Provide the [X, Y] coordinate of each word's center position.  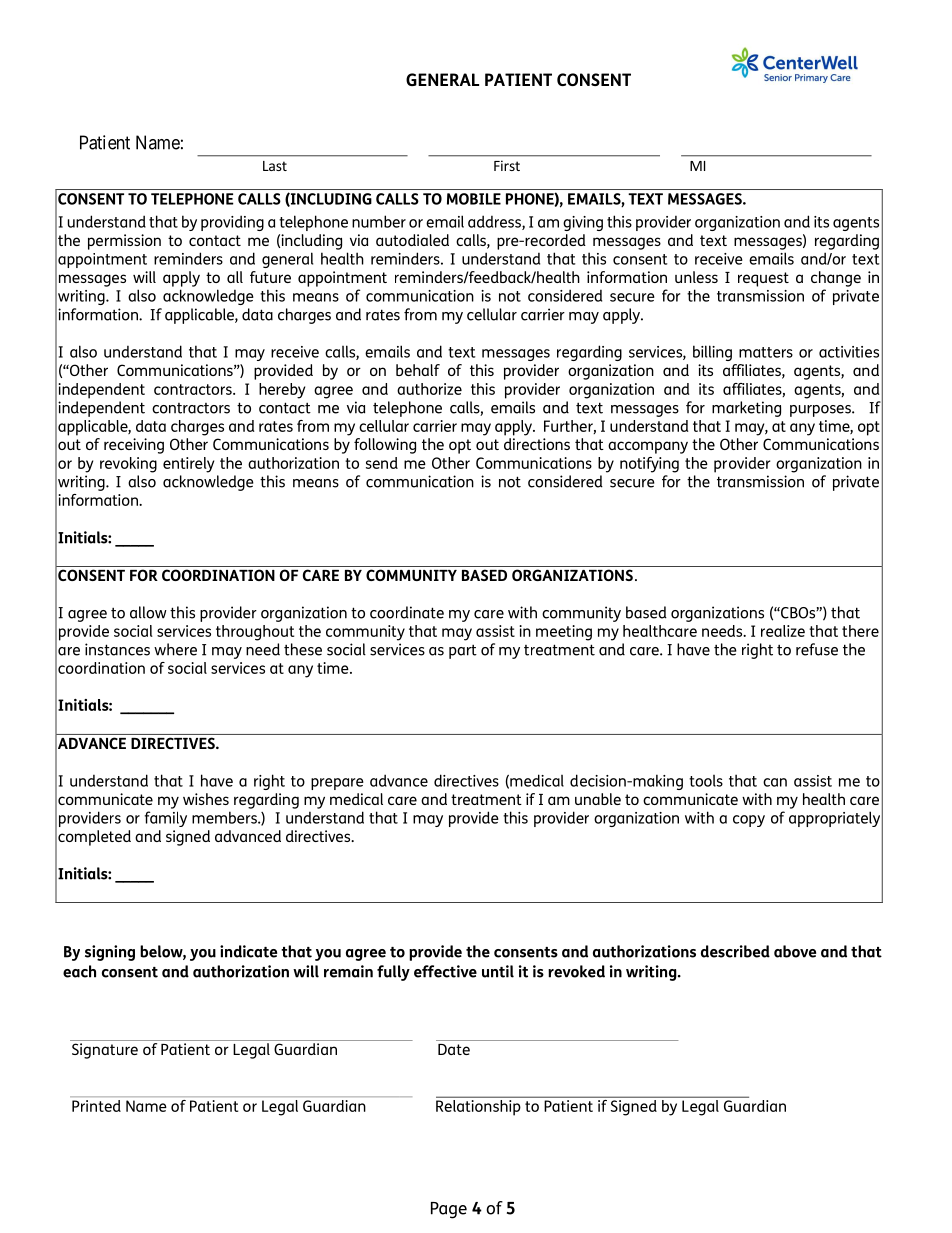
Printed [96, 1106]
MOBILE [474, 199]
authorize [429, 389]
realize [783, 631]
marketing [746, 409]
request [763, 279]
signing [110, 953]
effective [445, 971]
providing [232, 223]
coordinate [407, 612]
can [775, 782]
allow [148, 612]
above [795, 951]
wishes [206, 799]
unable [598, 799]
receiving [134, 446]
